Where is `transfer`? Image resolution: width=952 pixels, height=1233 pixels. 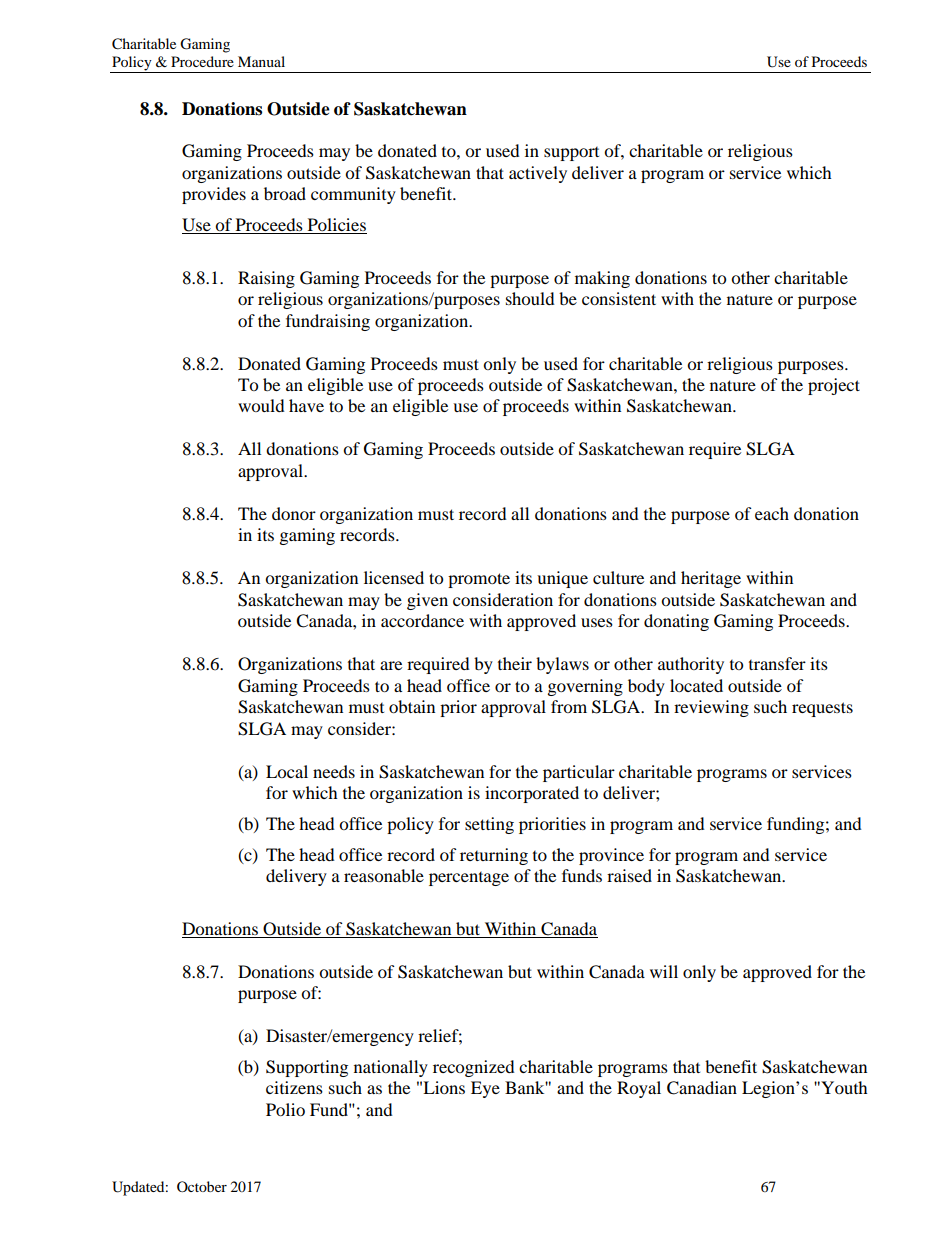
transfer is located at coordinates (777, 663).
